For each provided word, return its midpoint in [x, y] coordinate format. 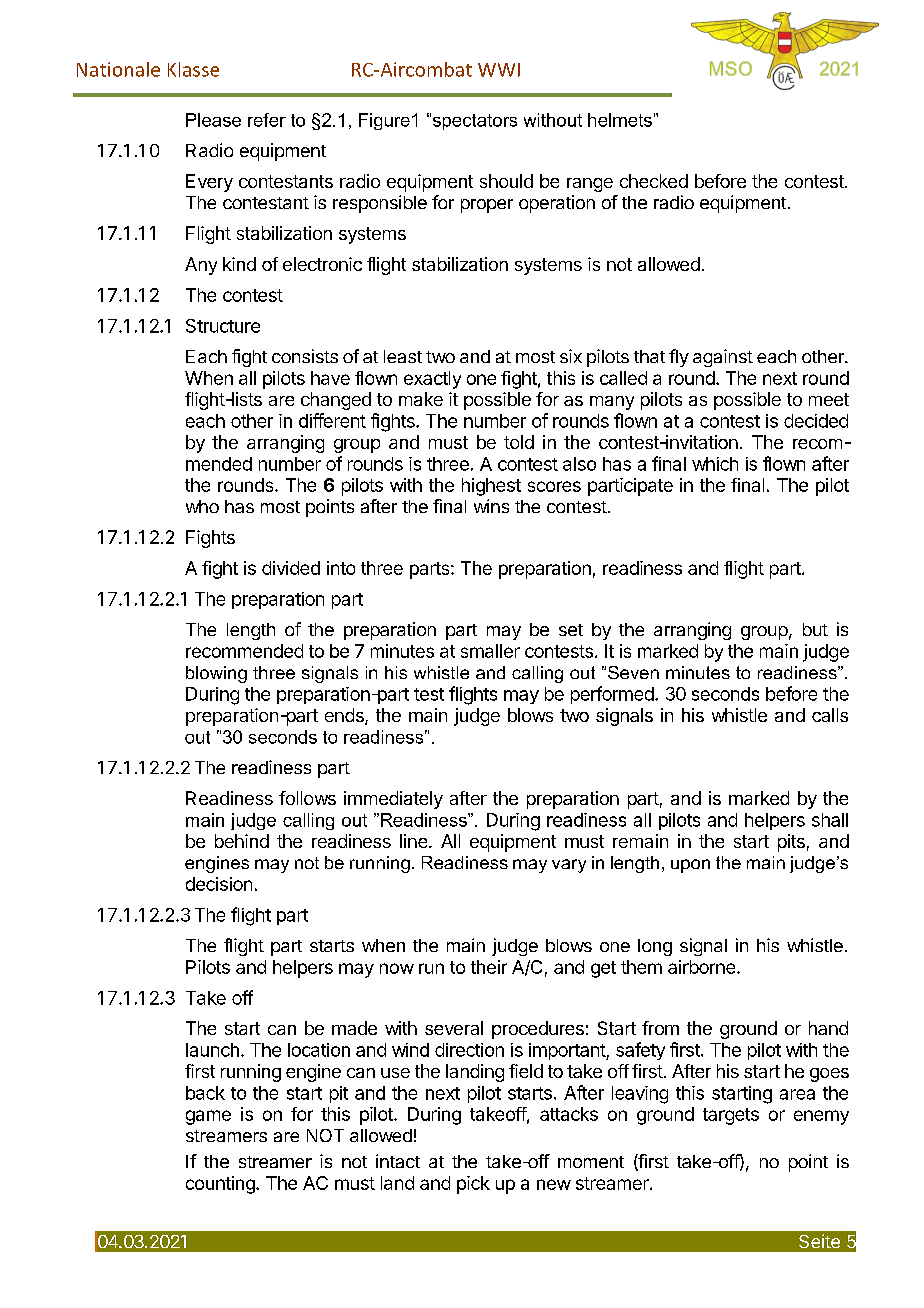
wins [491, 506]
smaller [490, 651]
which [715, 464]
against [723, 358]
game [208, 1117]
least [403, 356]
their [489, 967]
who [202, 506]
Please [213, 120]
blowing [216, 674]
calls [830, 715]
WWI [499, 70]
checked [654, 181]
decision [219, 884]
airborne [701, 967]
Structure [223, 326]
